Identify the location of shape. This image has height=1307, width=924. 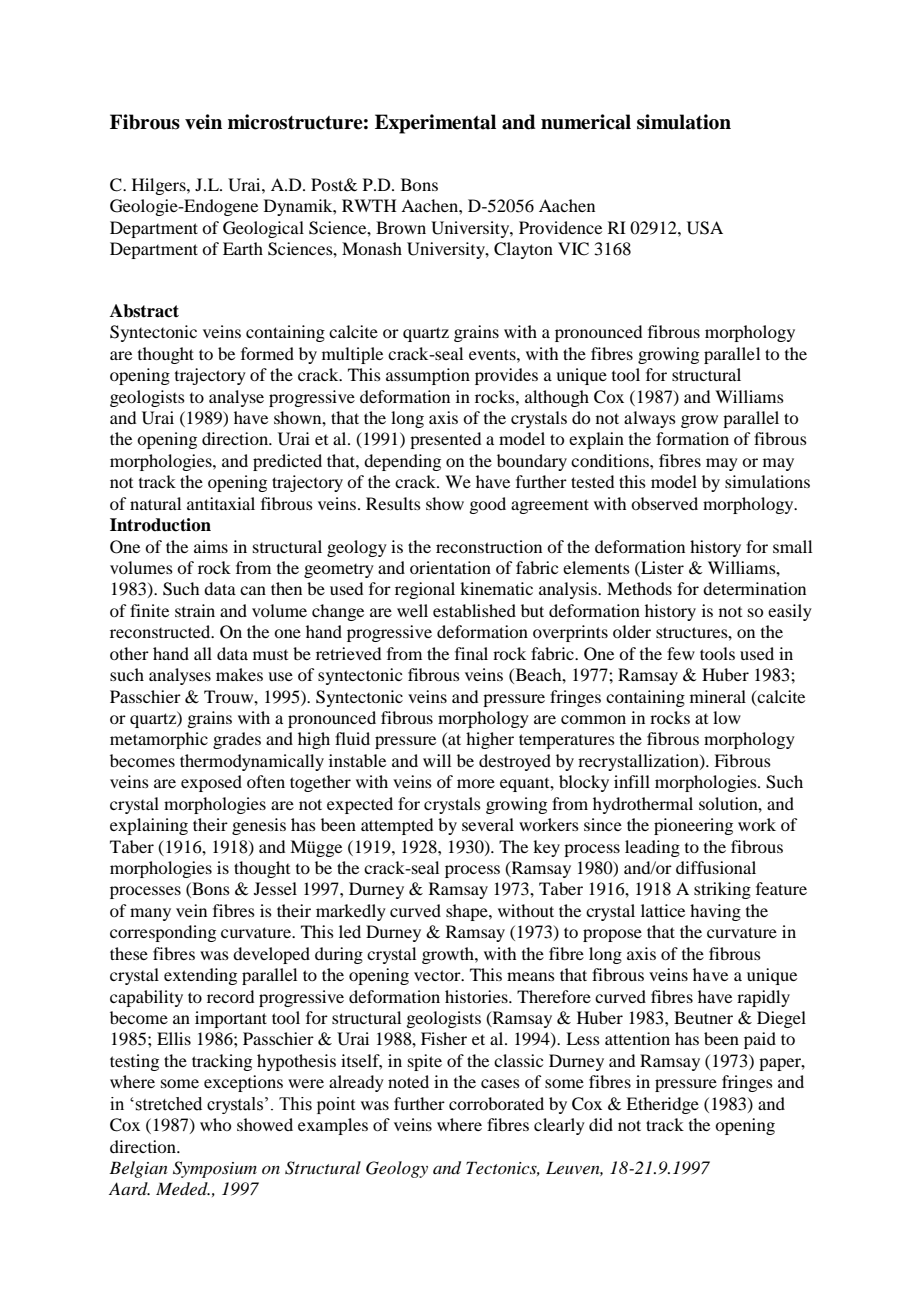
(468, 912).
